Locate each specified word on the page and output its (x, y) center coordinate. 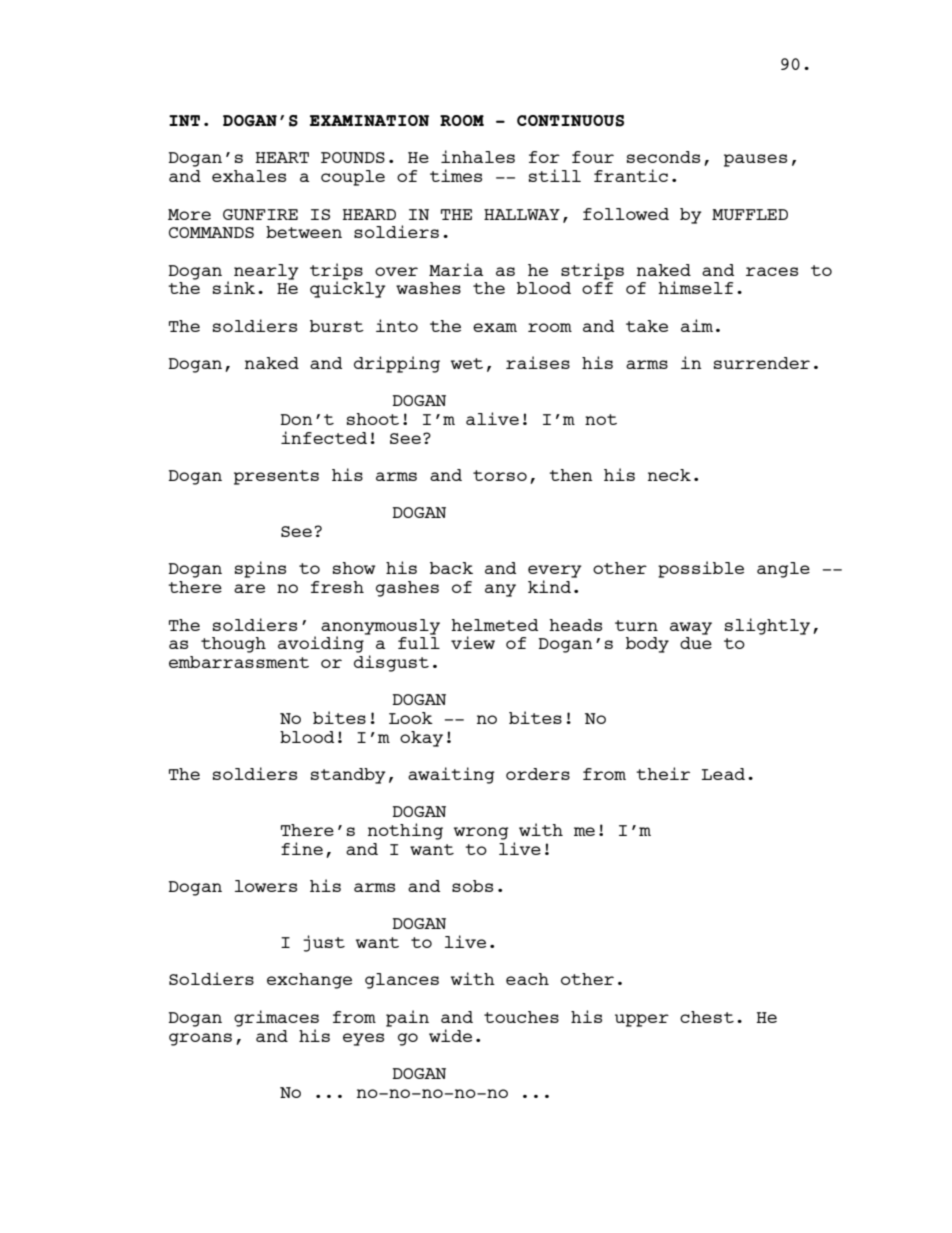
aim (697, 325)
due (696, 643)
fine (302, 848)
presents (276, 477)
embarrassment (239, 662)
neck (669, 475)
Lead (723, 774)
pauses (755, 160)
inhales (478, 156)
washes (428, 288)
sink (234, 287)
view (473, 642)
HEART (282, 157)
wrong (481, 833)
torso (500, 475)
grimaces (276, 1018)
